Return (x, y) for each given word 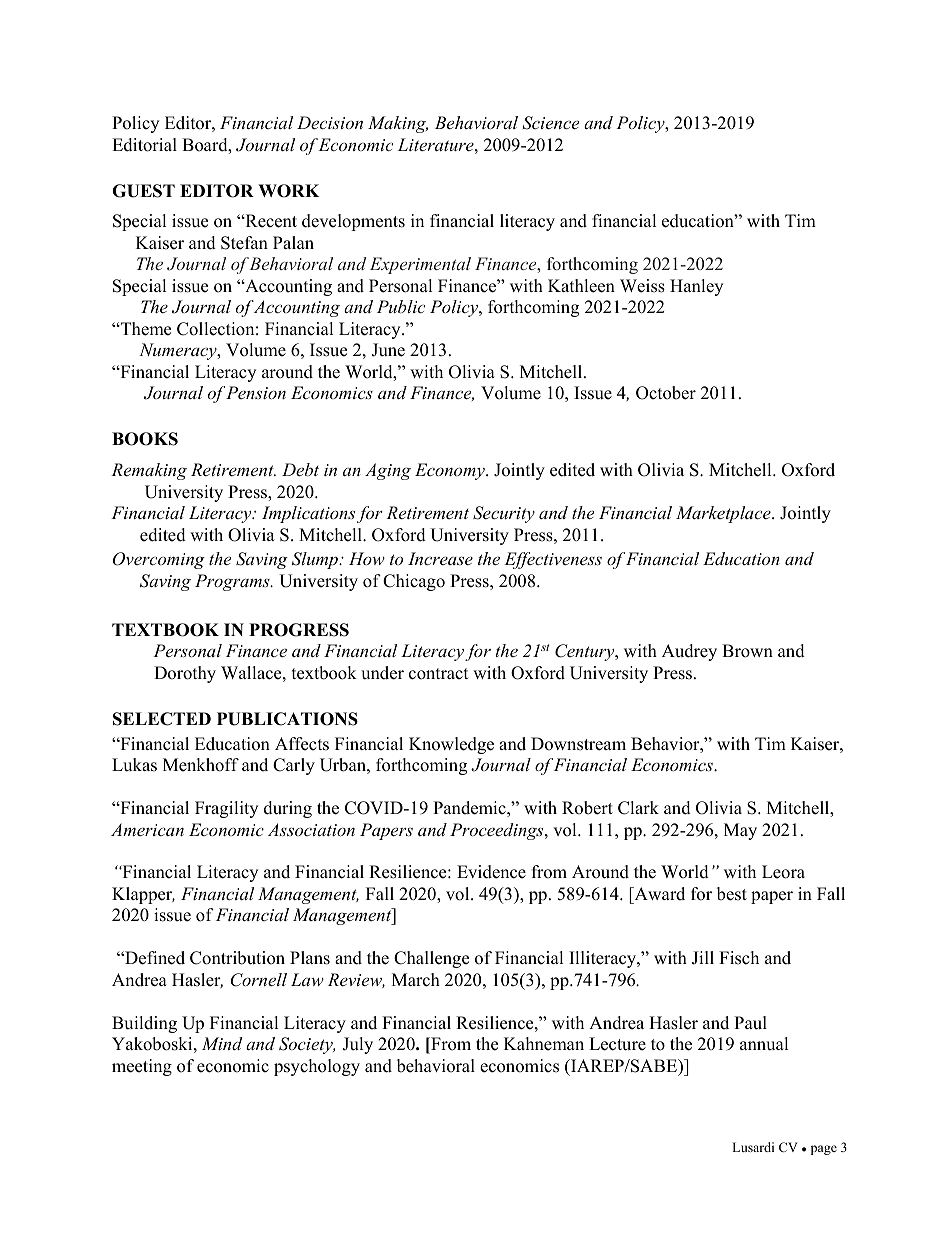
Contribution (237, 958)
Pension (256, 392)
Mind (222, 1043)
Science (550, 123)
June (388, 350)
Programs (233, 582)
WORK (288, 191)
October (666, 393)
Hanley (696, 287)
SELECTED (162, 719)
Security (504, 514)
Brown (747, 651)
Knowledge (451, 745)
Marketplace (724, 514)
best (732, 894)
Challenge (431, 959)
